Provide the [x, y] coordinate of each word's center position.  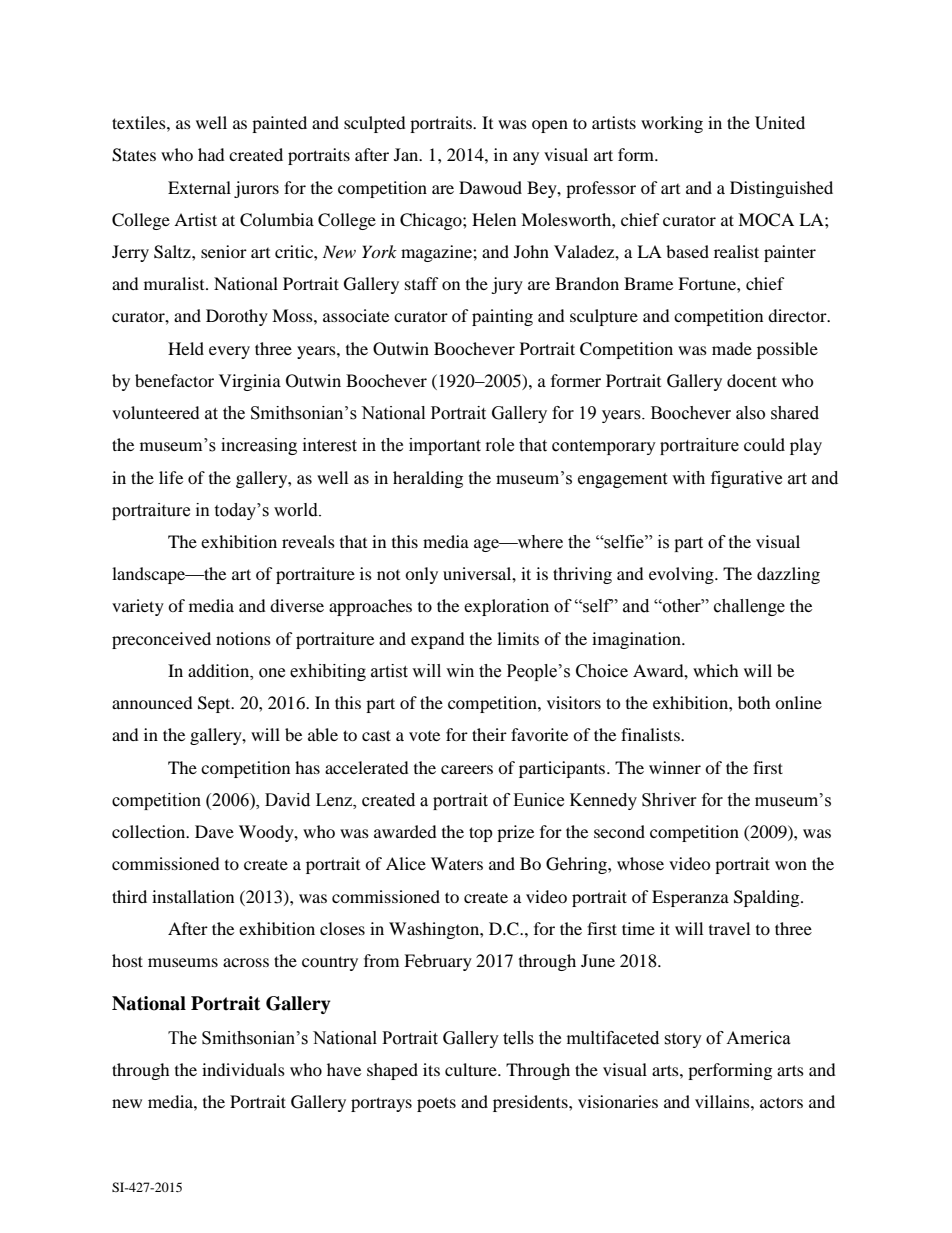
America [758, 1038]
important [445, 446]
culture [472, 1069]
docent [752, 380]
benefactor [174, 380]
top [481, 834]
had [211, 154]
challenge [749, 607]
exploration [506, 607]
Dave [214, 831]
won [791, 865]
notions [243, 638]
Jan [407, 154]
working [672, 124]
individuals [243, 1069]
